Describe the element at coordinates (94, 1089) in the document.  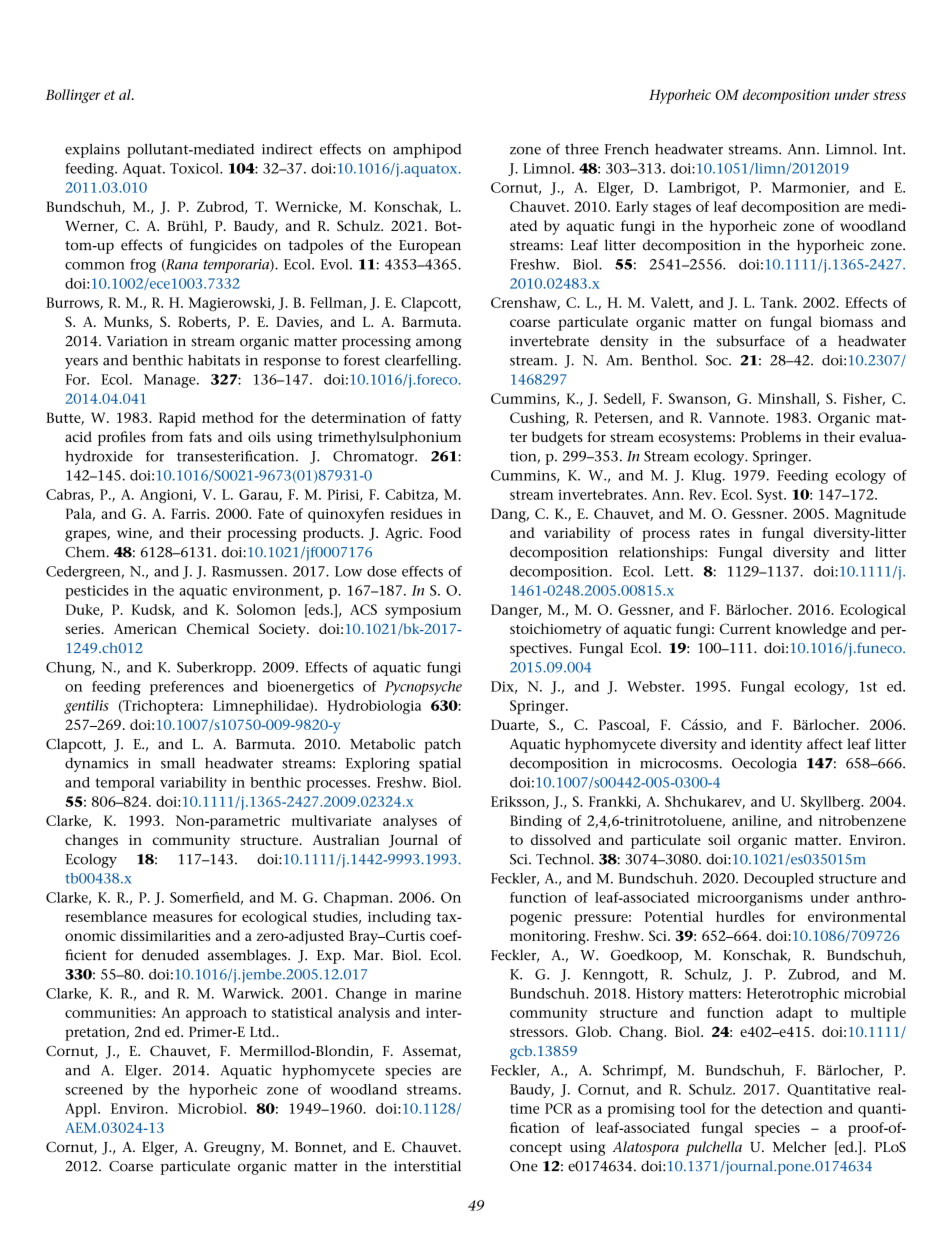
I see `screened` at that location.
